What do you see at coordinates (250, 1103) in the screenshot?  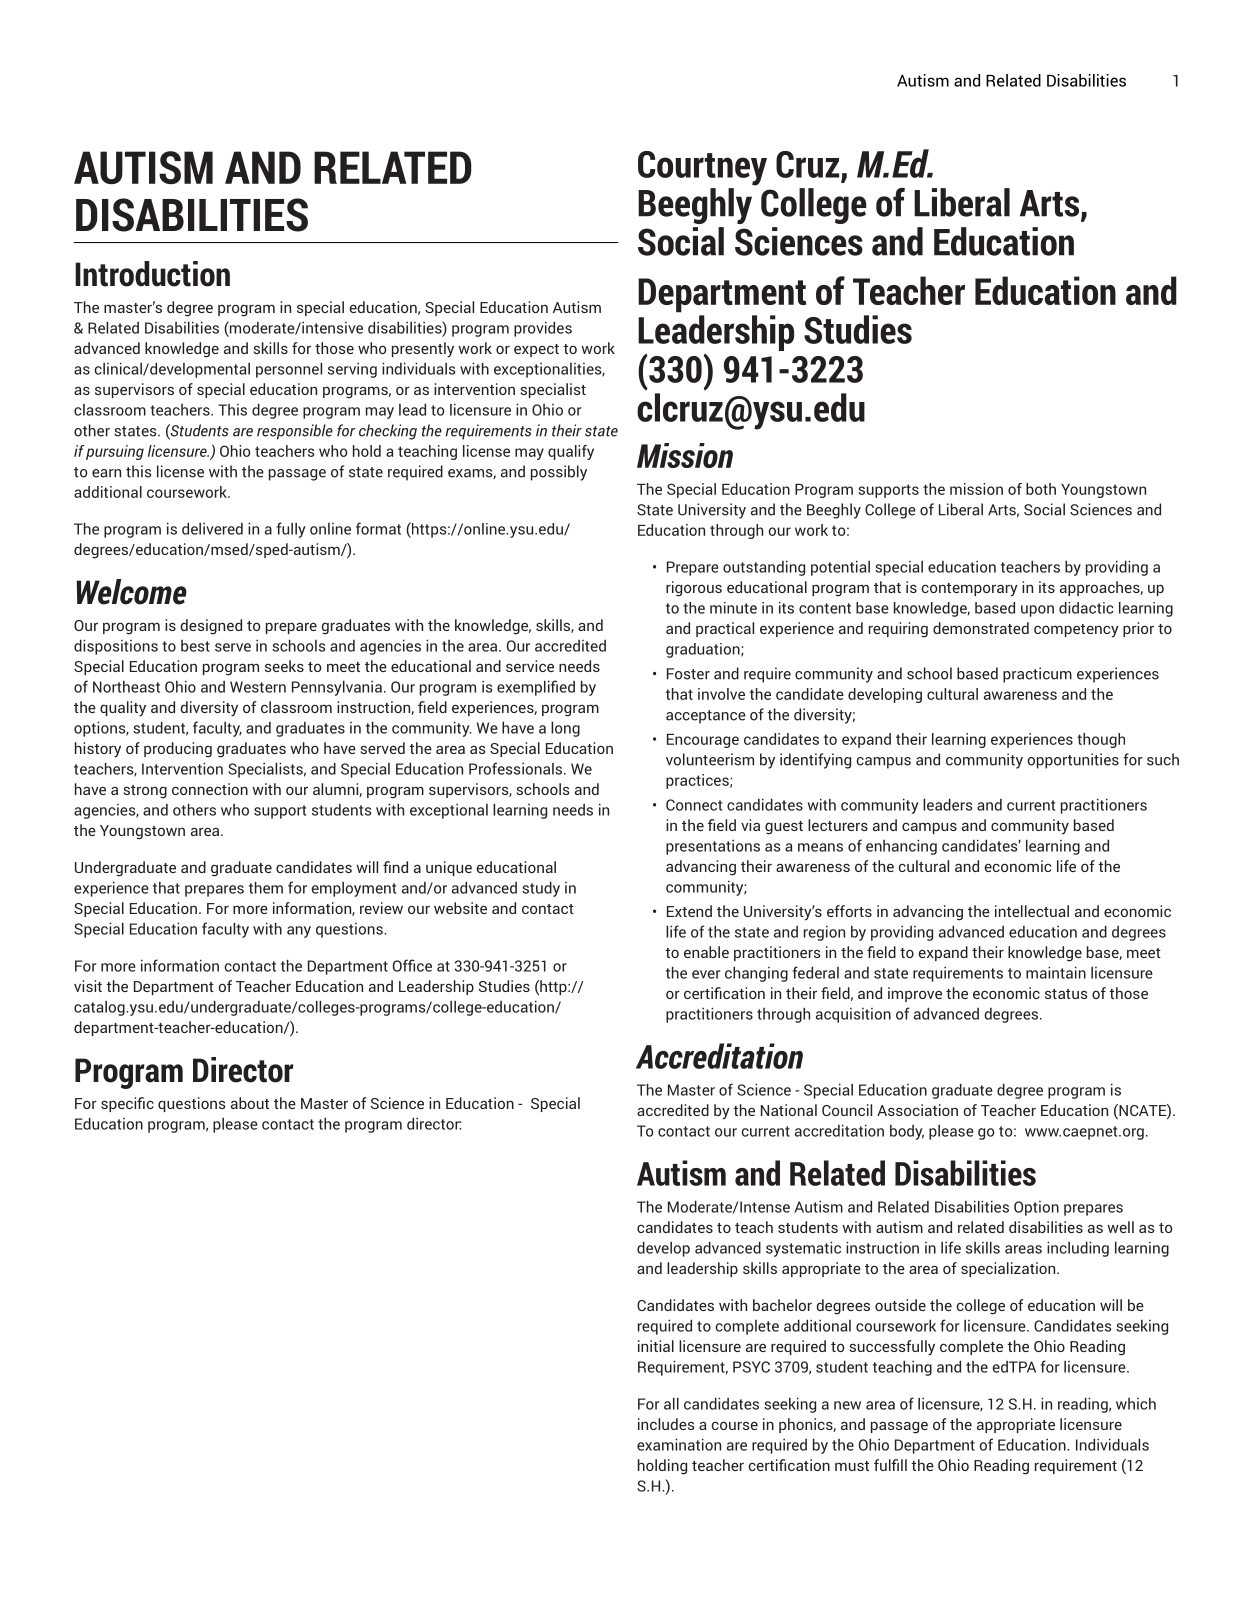 I see `about` at bounding box center [250, 1103].
